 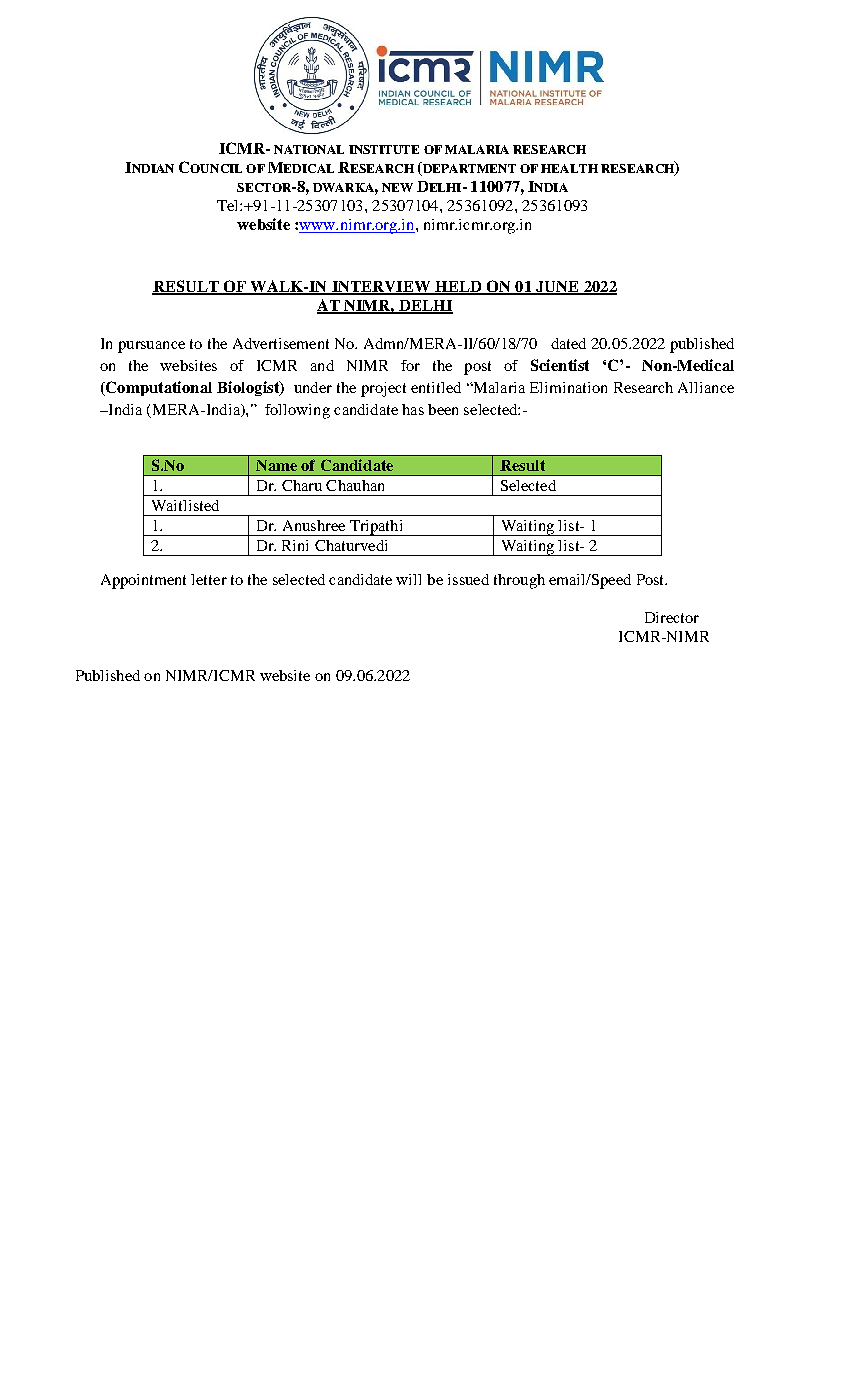 I want to click on INSTITUTE, so click(x=384, y=149).
